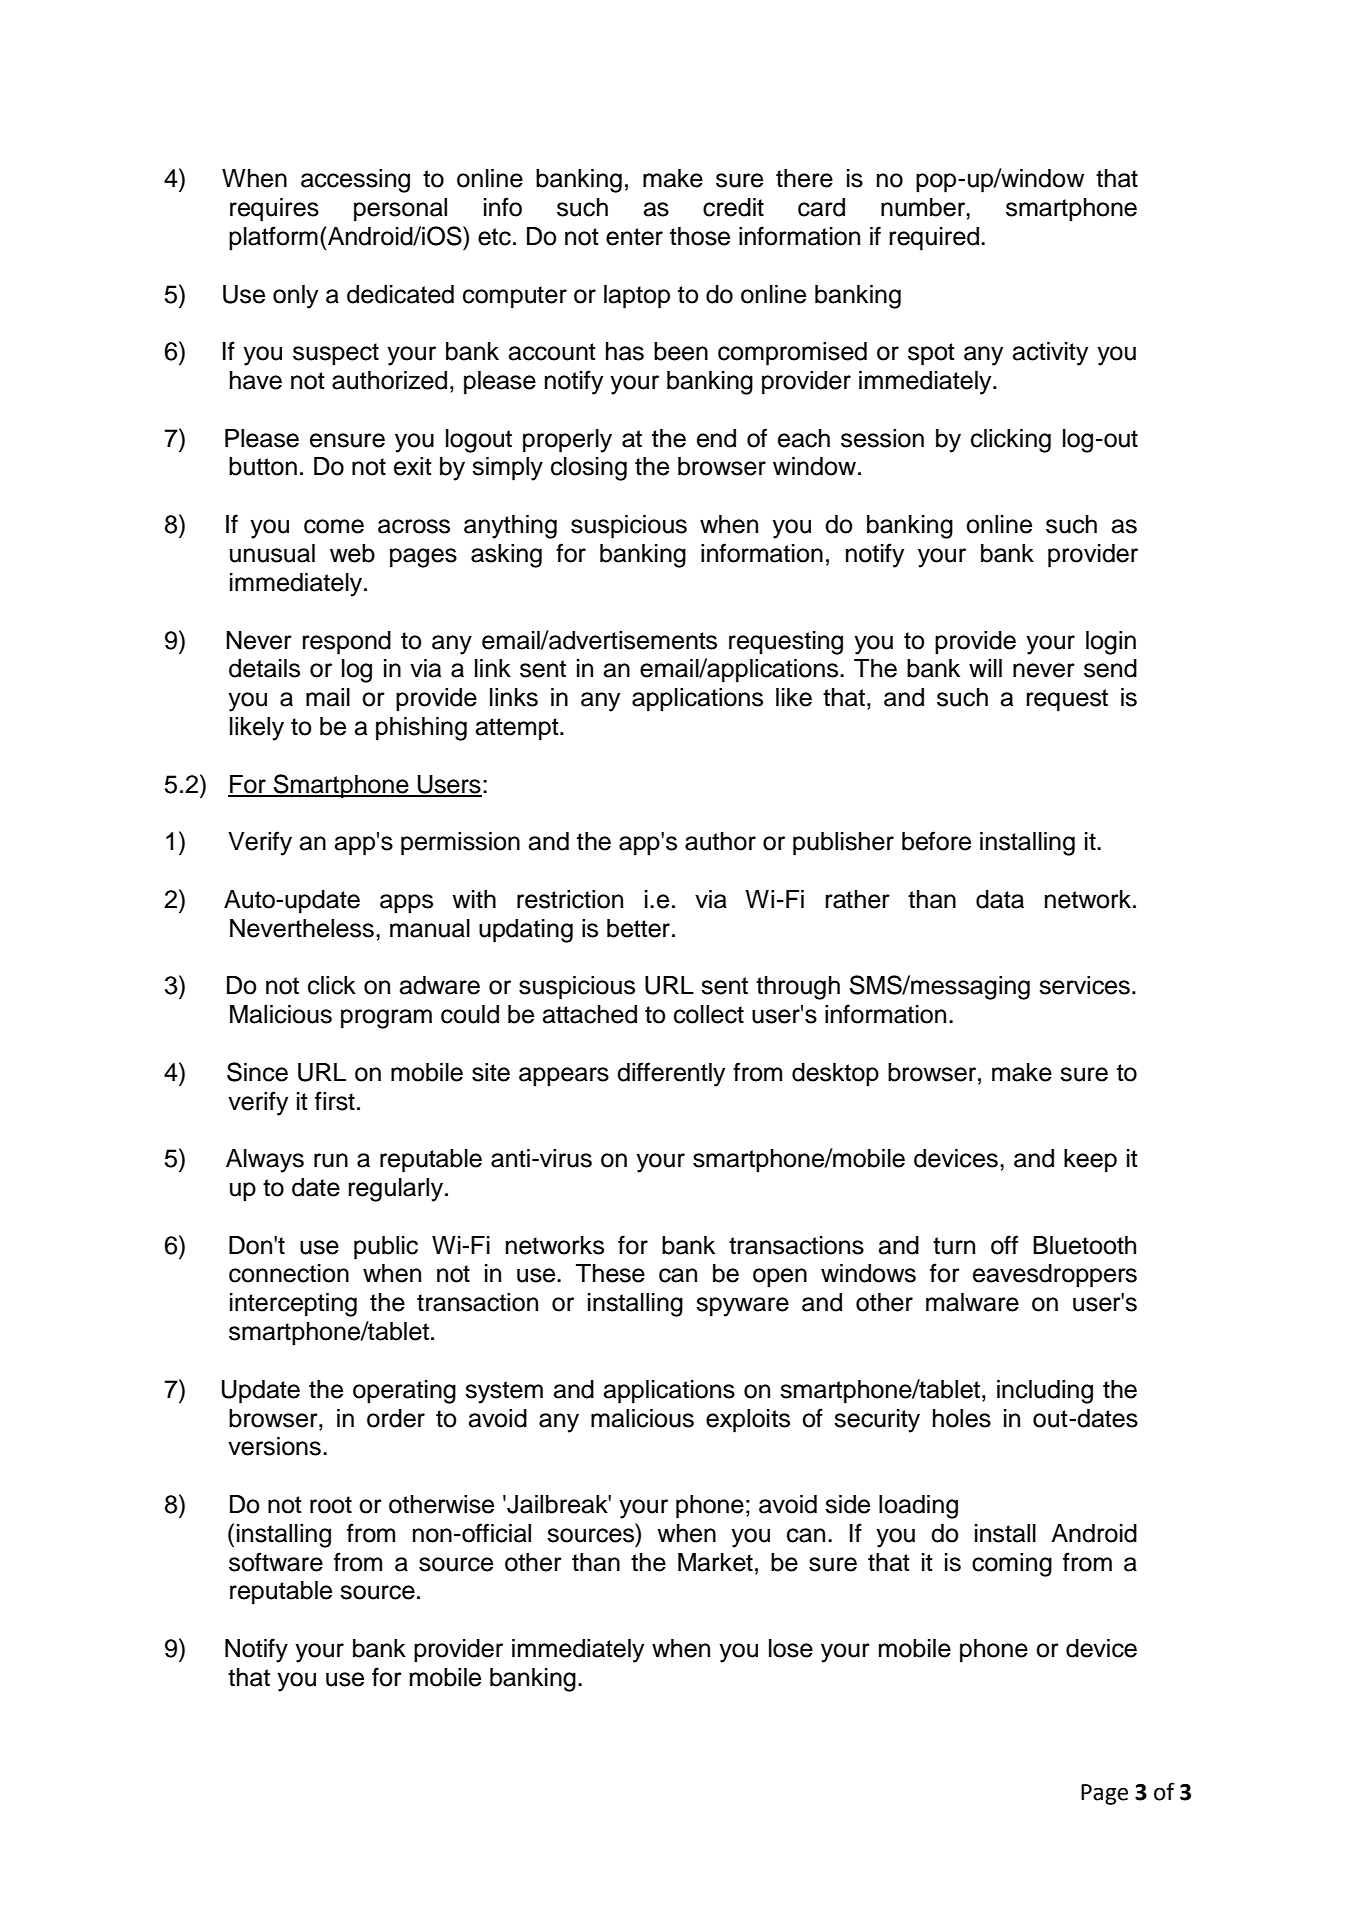  What do you see at coordinates (1000, 899) in the document?
I see `data` at bounding box center [1000, 899].
